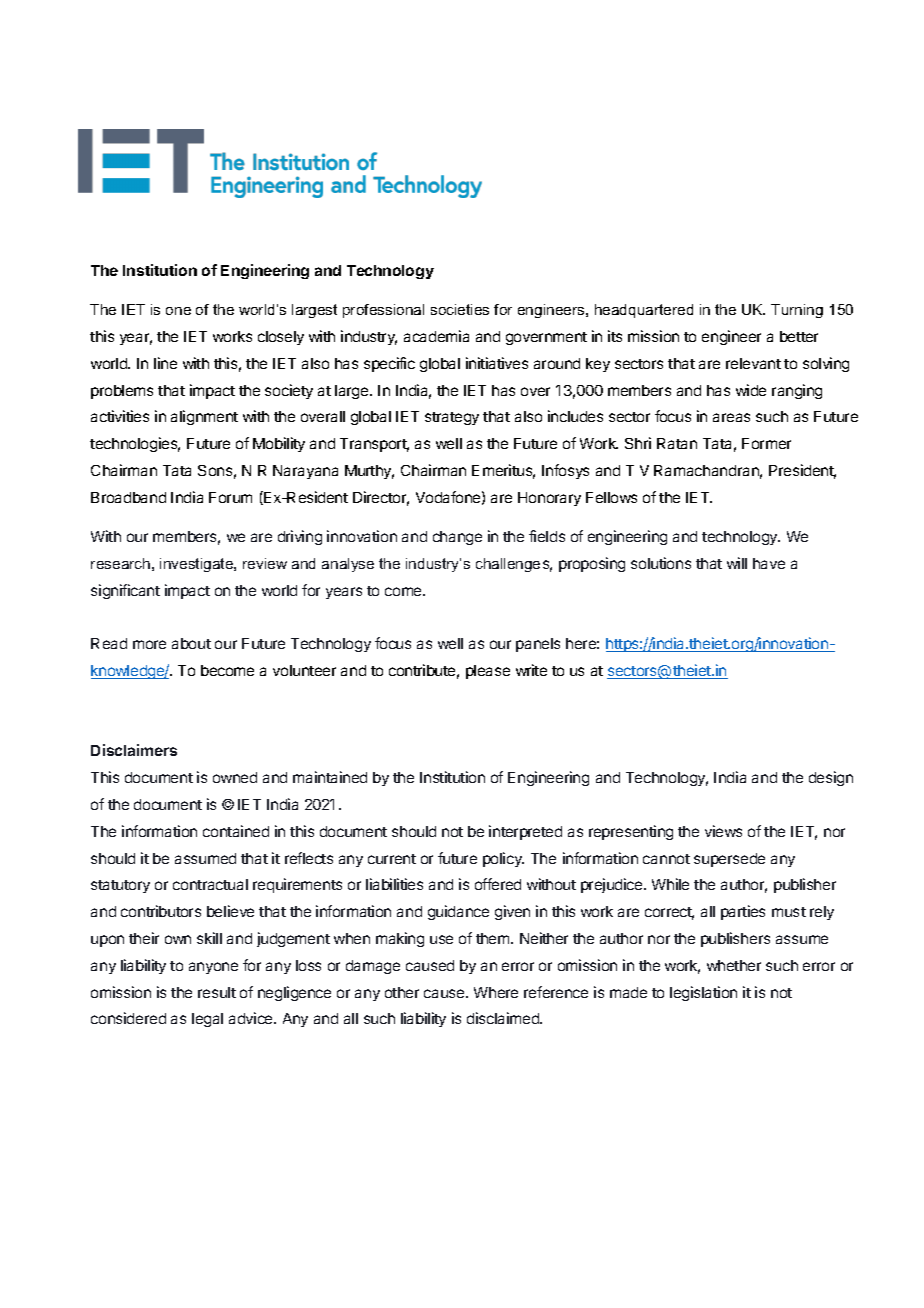  What do you see at coordinates (436, 336) in the screenshot?
I see `academia` at bounding box center [436, 336].
